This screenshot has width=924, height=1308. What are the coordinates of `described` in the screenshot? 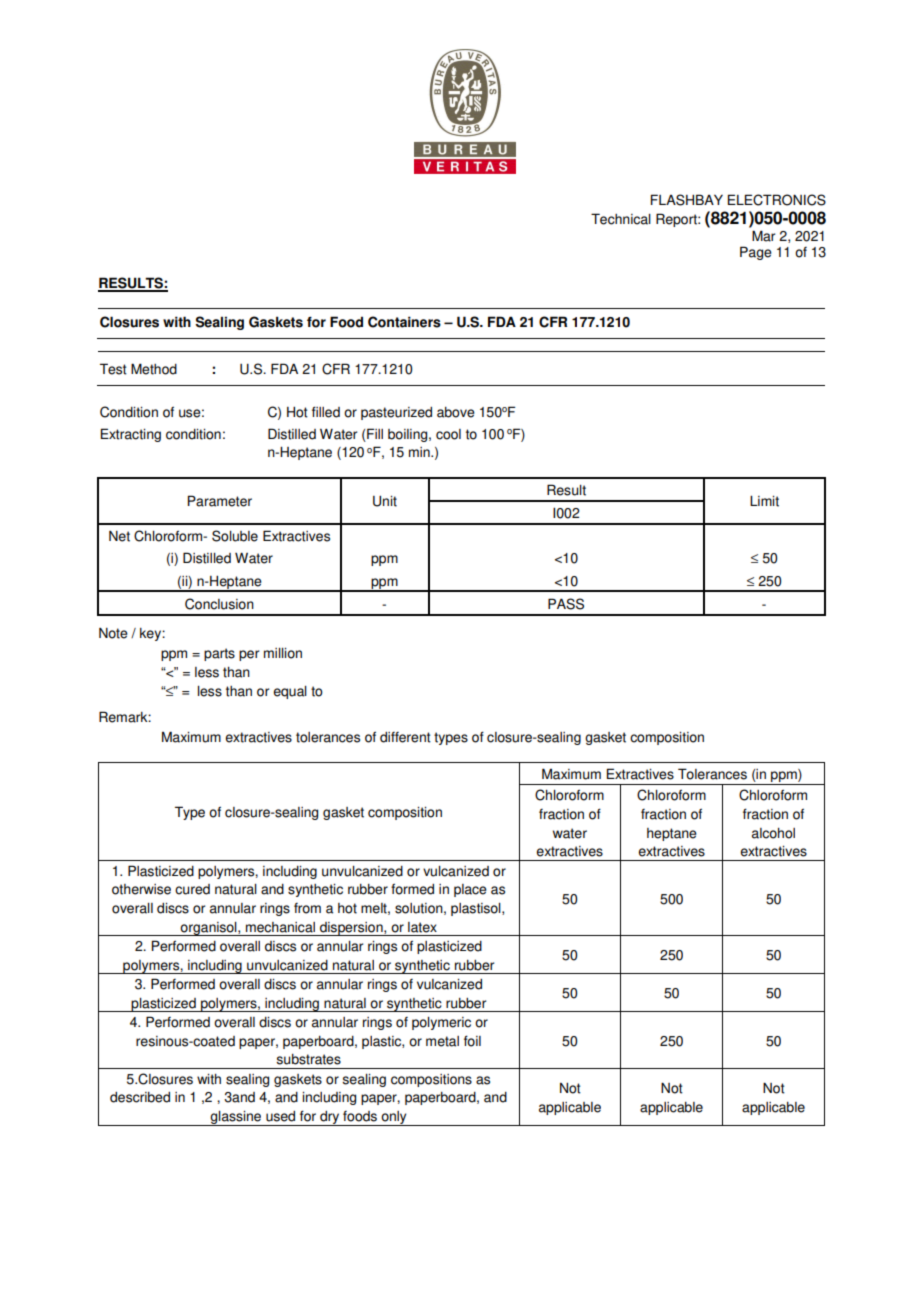 It's located at (140, 1097).
